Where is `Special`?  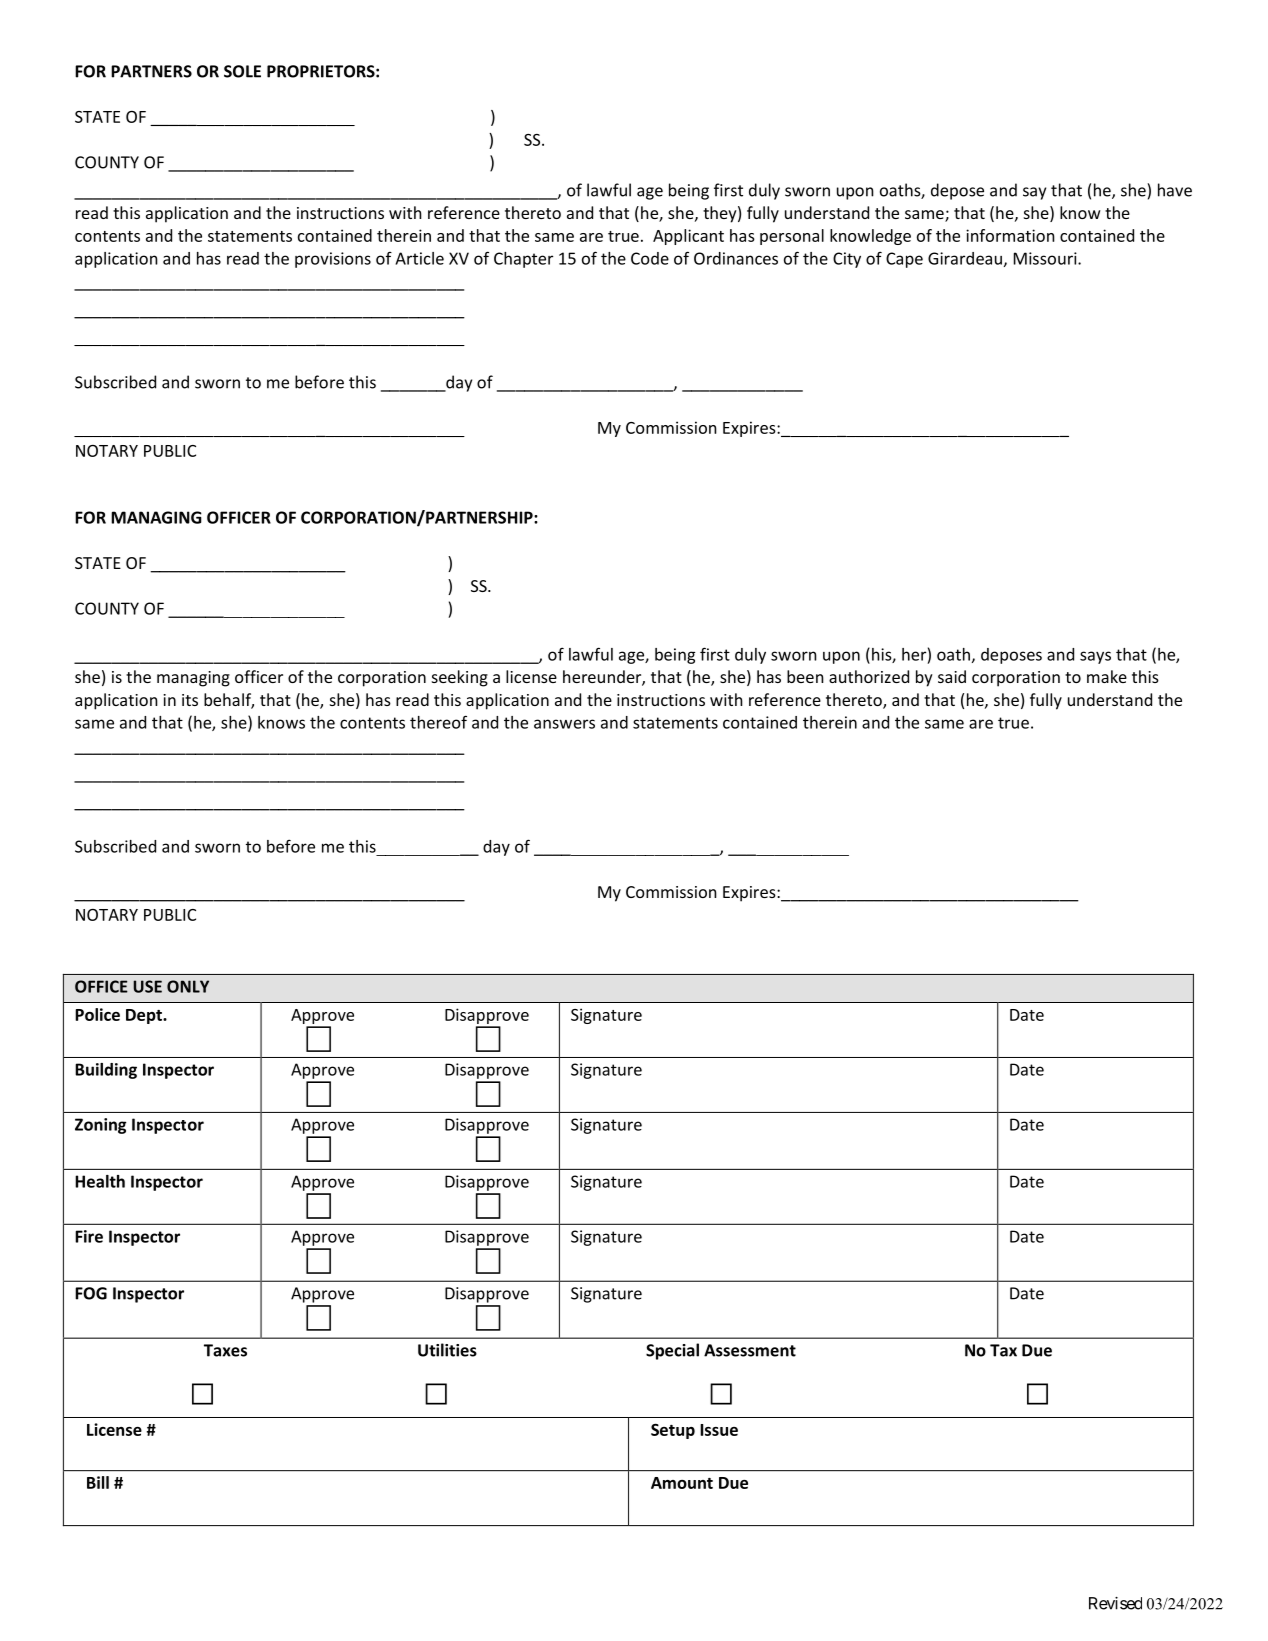 Special is located at coordinates (672, 1351).
